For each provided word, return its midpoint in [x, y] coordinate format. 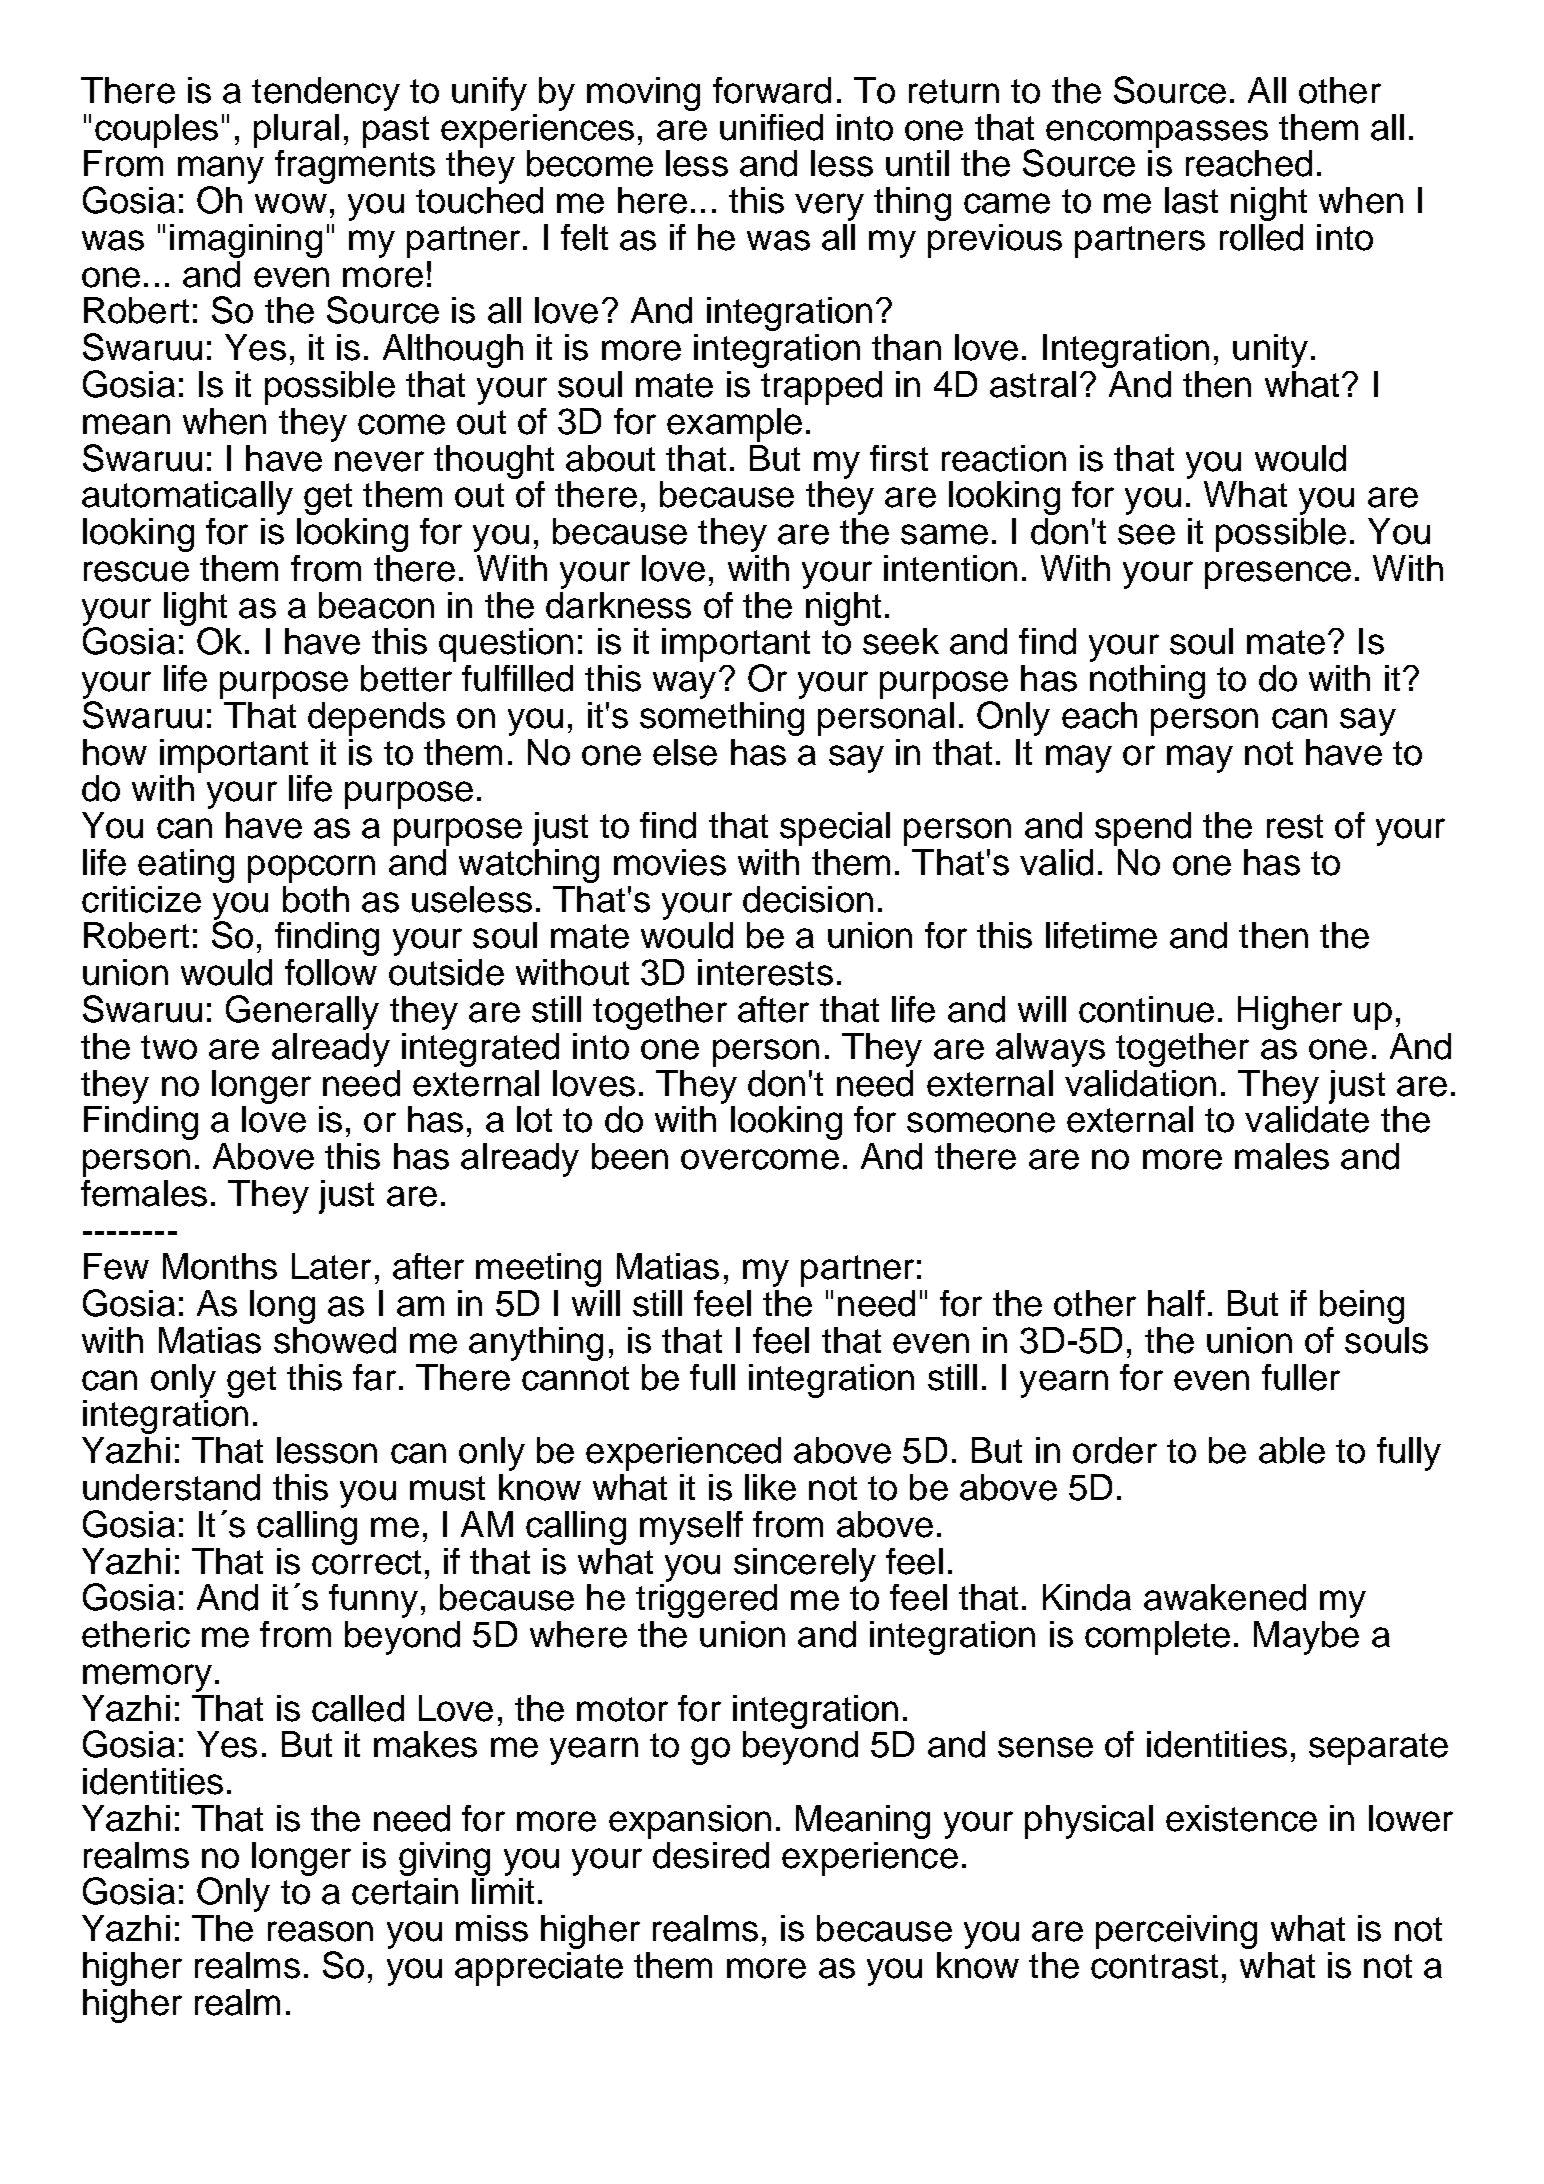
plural [296, 131]
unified [771, 127]
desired [711, 1855]
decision [808, 899]
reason [320, 1931]
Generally [302, 1012]
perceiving [1176, 1932]
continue [1146, 1009]
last [1191, 200]
